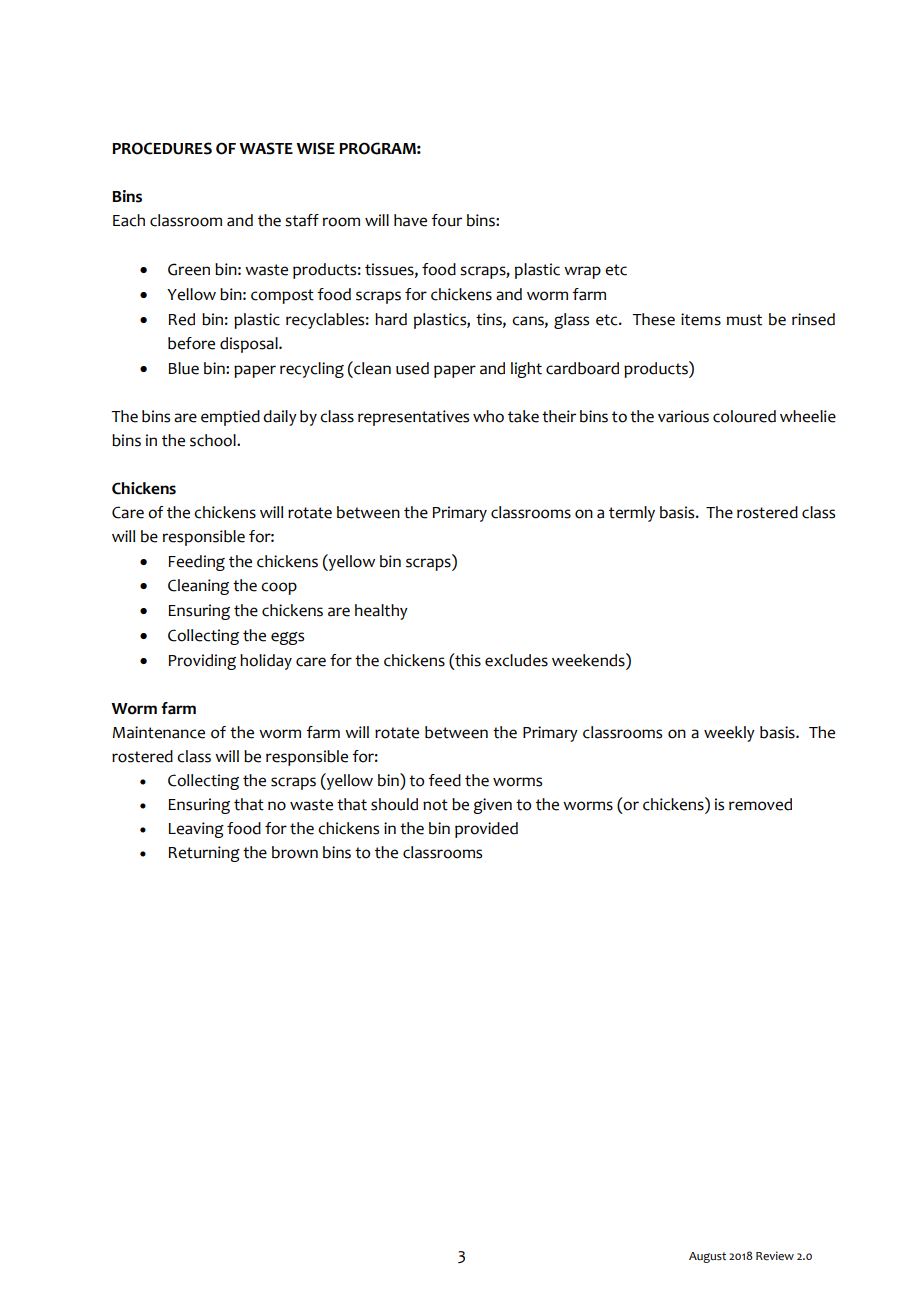 This screenshot has height=1308, width=924. What do you see at coordinates (162, 148) in the screenshot?
I see `PROCEDURES` at bounding box center [162, 148].
